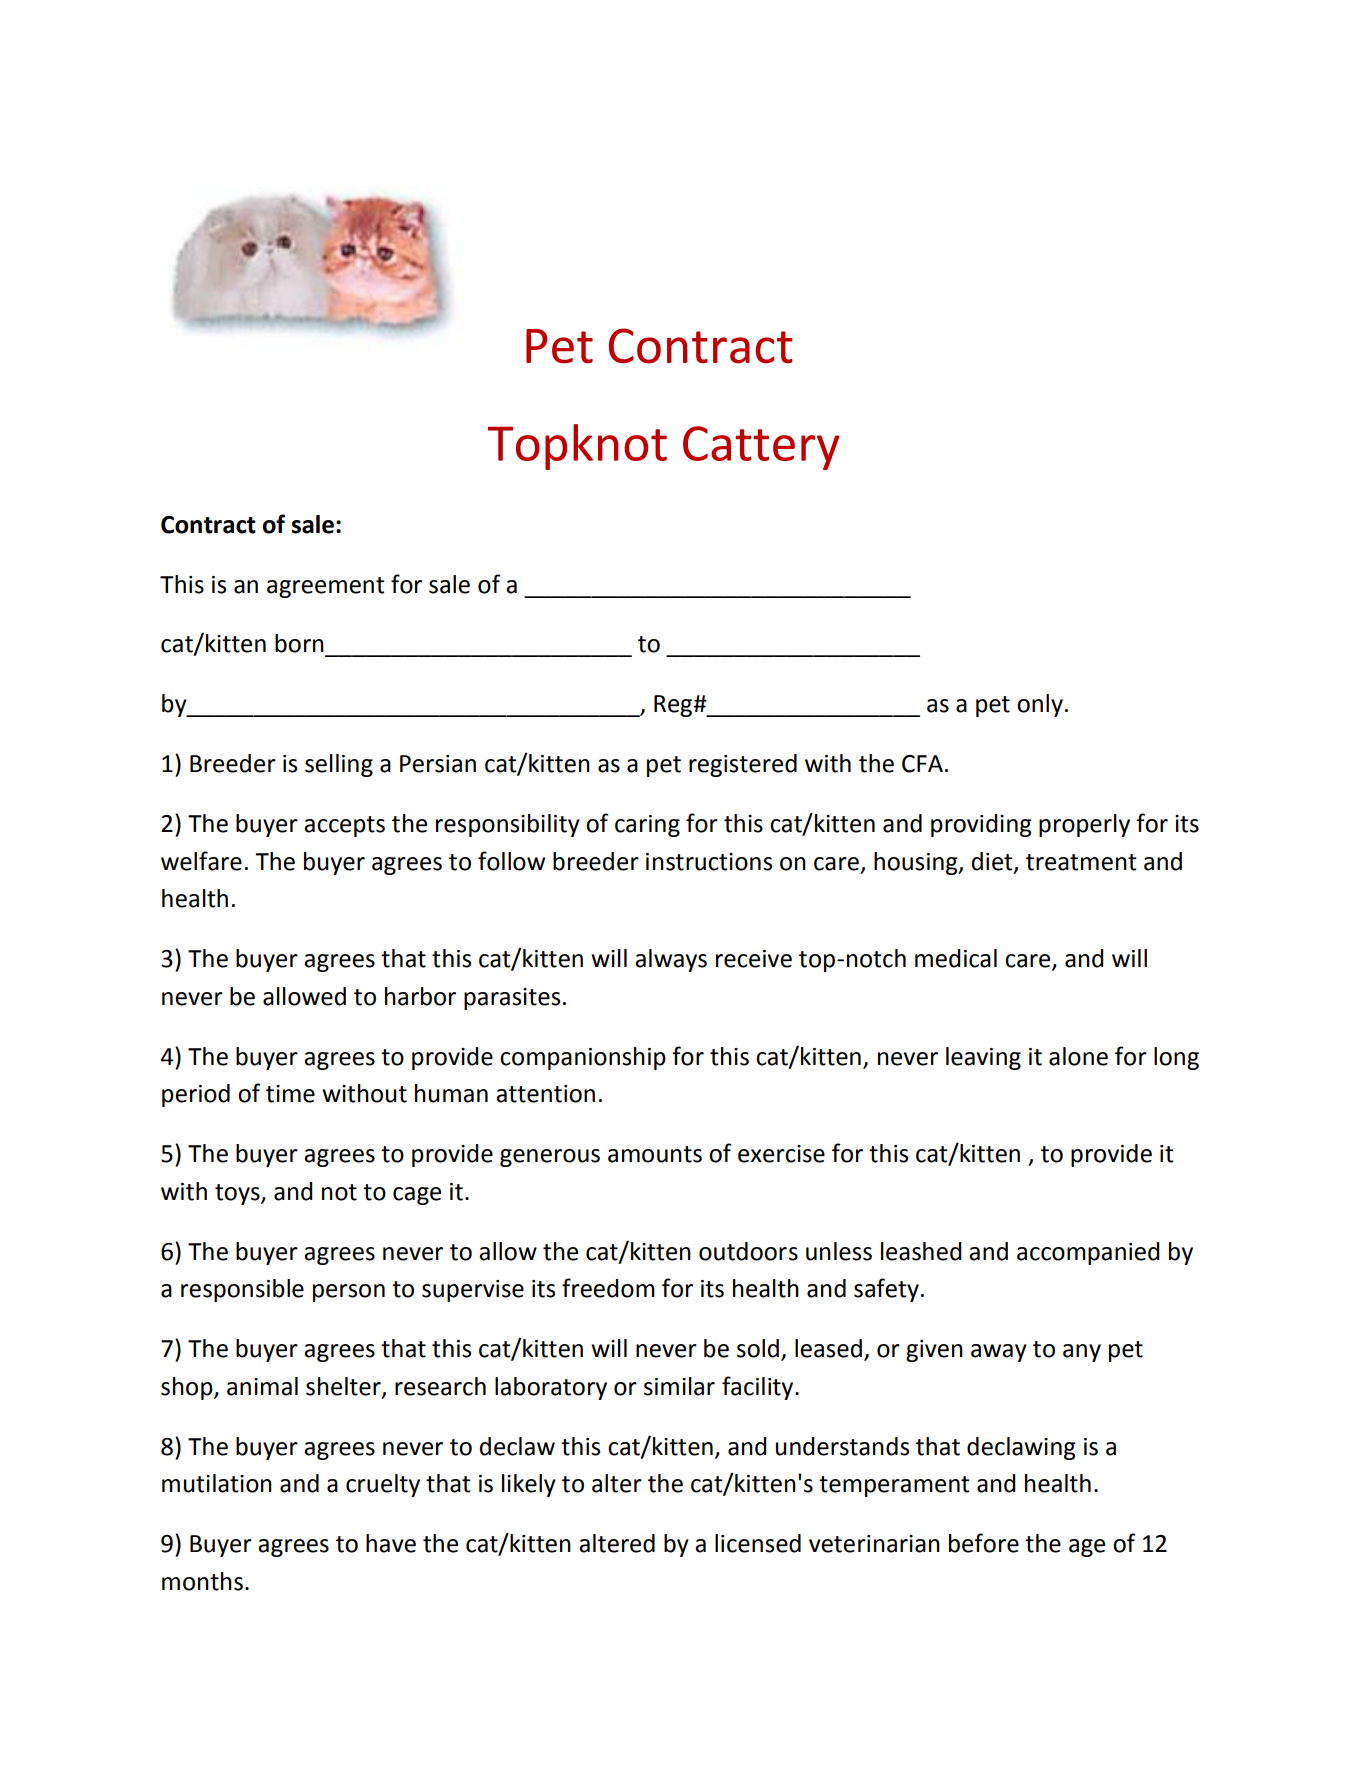 Image resolution: width=1365 pixels, height=1767 pixels. What do you see at coordinates (671, 960) in the image?
I see `always` at bounding box center [671, 960].
